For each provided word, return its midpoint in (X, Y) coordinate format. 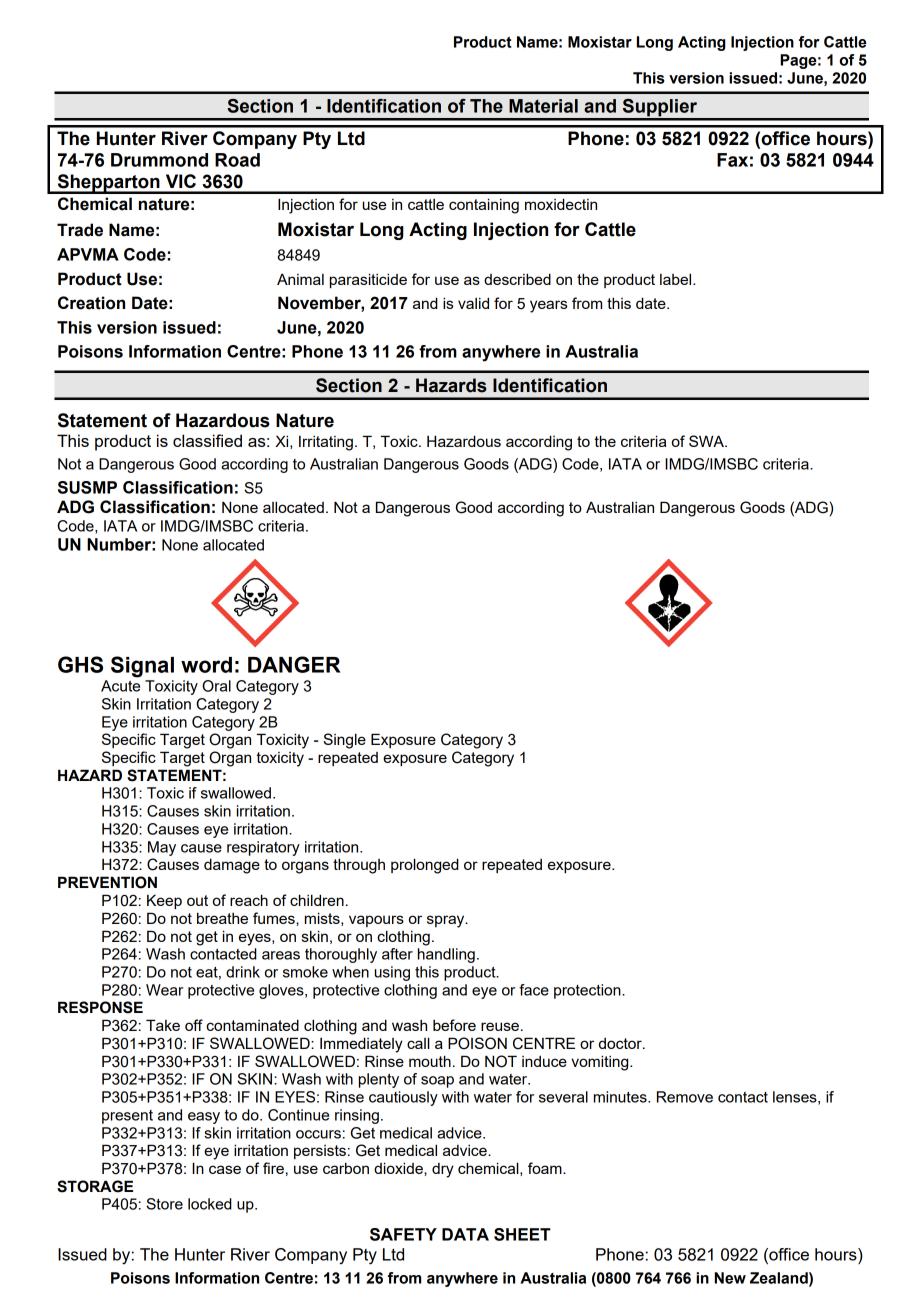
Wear (164, 990)
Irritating (326, 443)
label (677, 279)
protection (588, 991)
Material (543, 106)
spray (447, 921)
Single (344, 741)
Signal (142, 667)
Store (164, 1204)
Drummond (159, 160)
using (392, 973)
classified (207, 440)
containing (484, 206)
